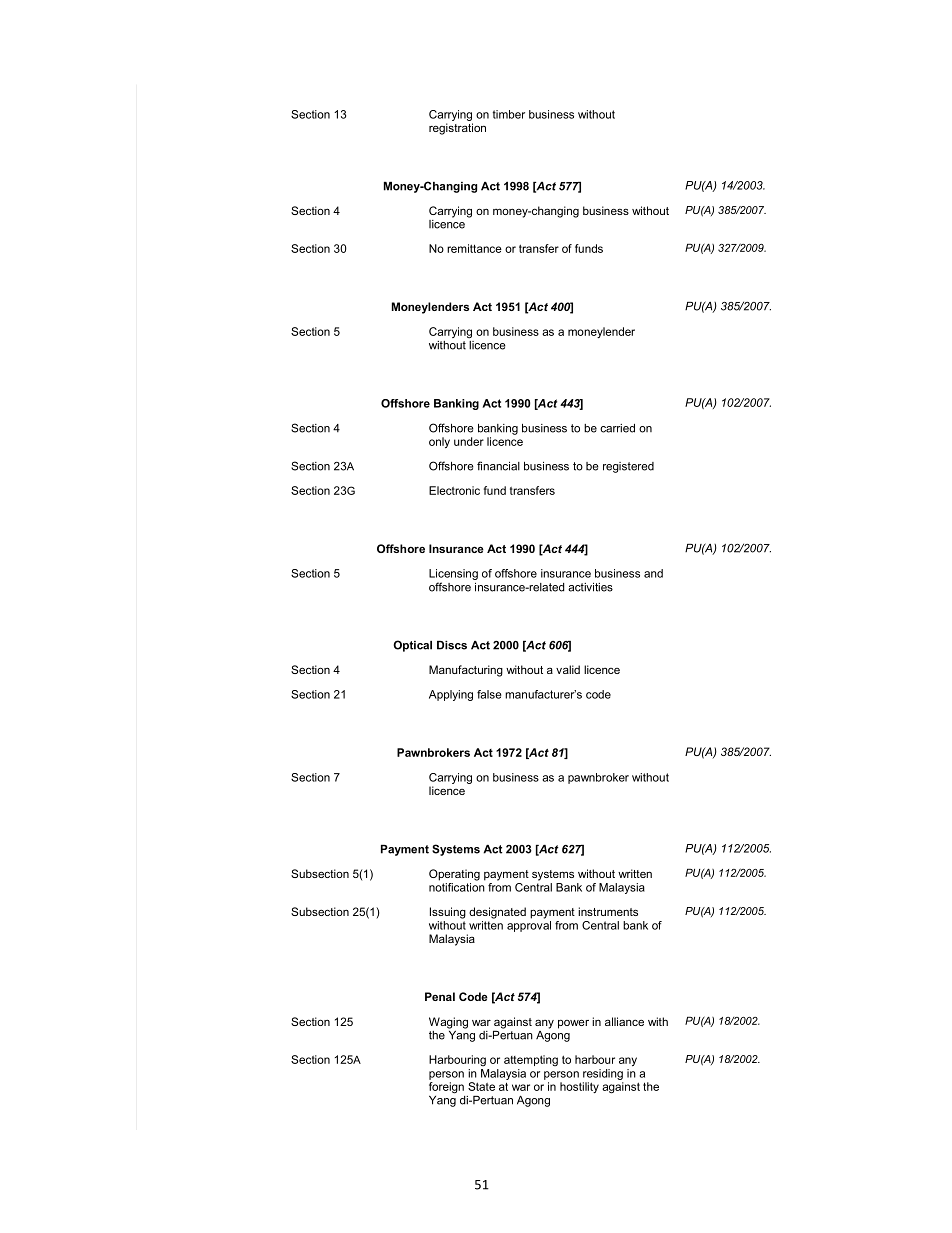 This image has height=1233, width=952. I want to click on financial, so click(498, 466).
